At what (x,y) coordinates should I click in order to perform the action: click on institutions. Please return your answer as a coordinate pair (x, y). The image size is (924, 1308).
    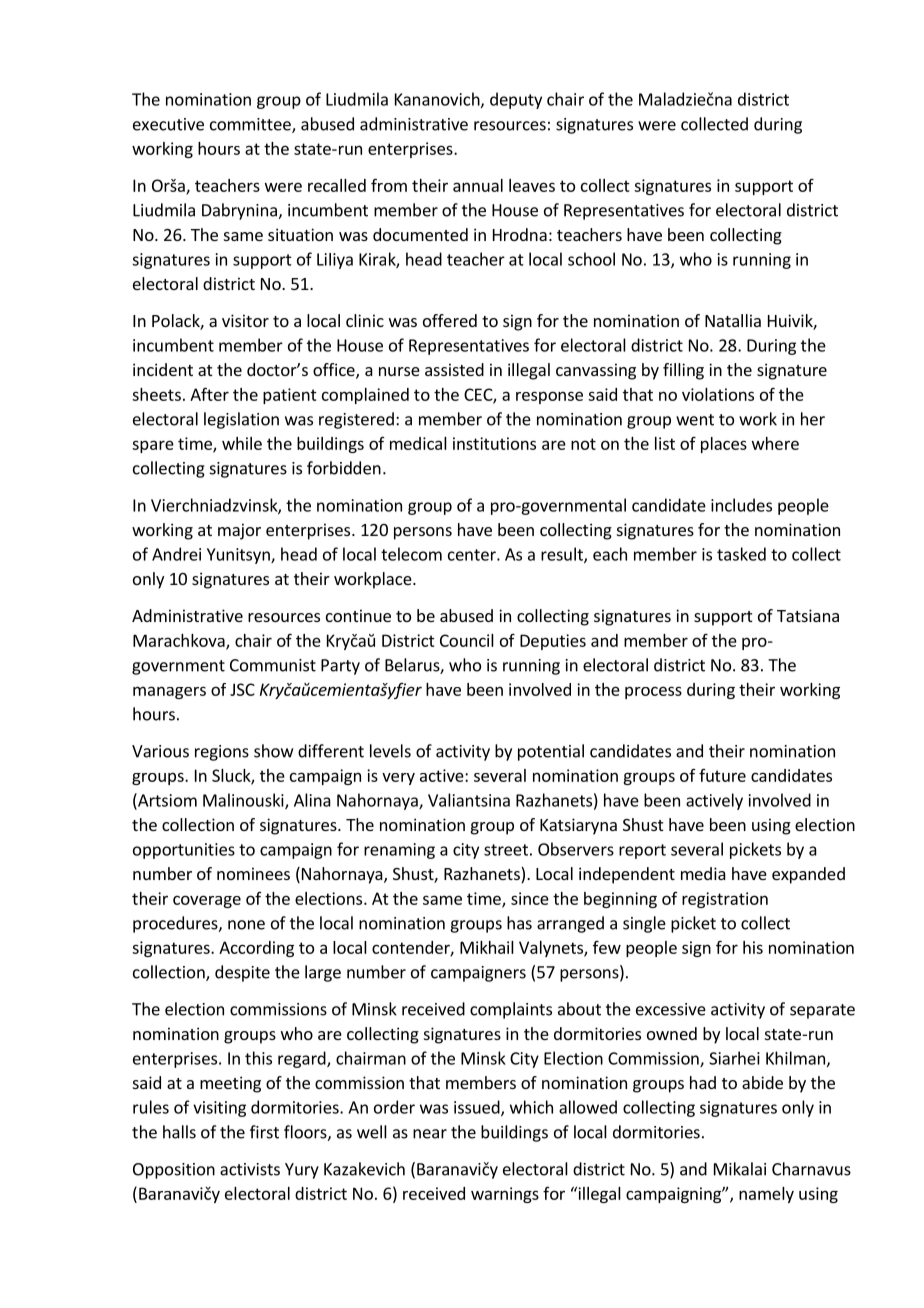
    Looking at the image, I should click on (494, 443).
